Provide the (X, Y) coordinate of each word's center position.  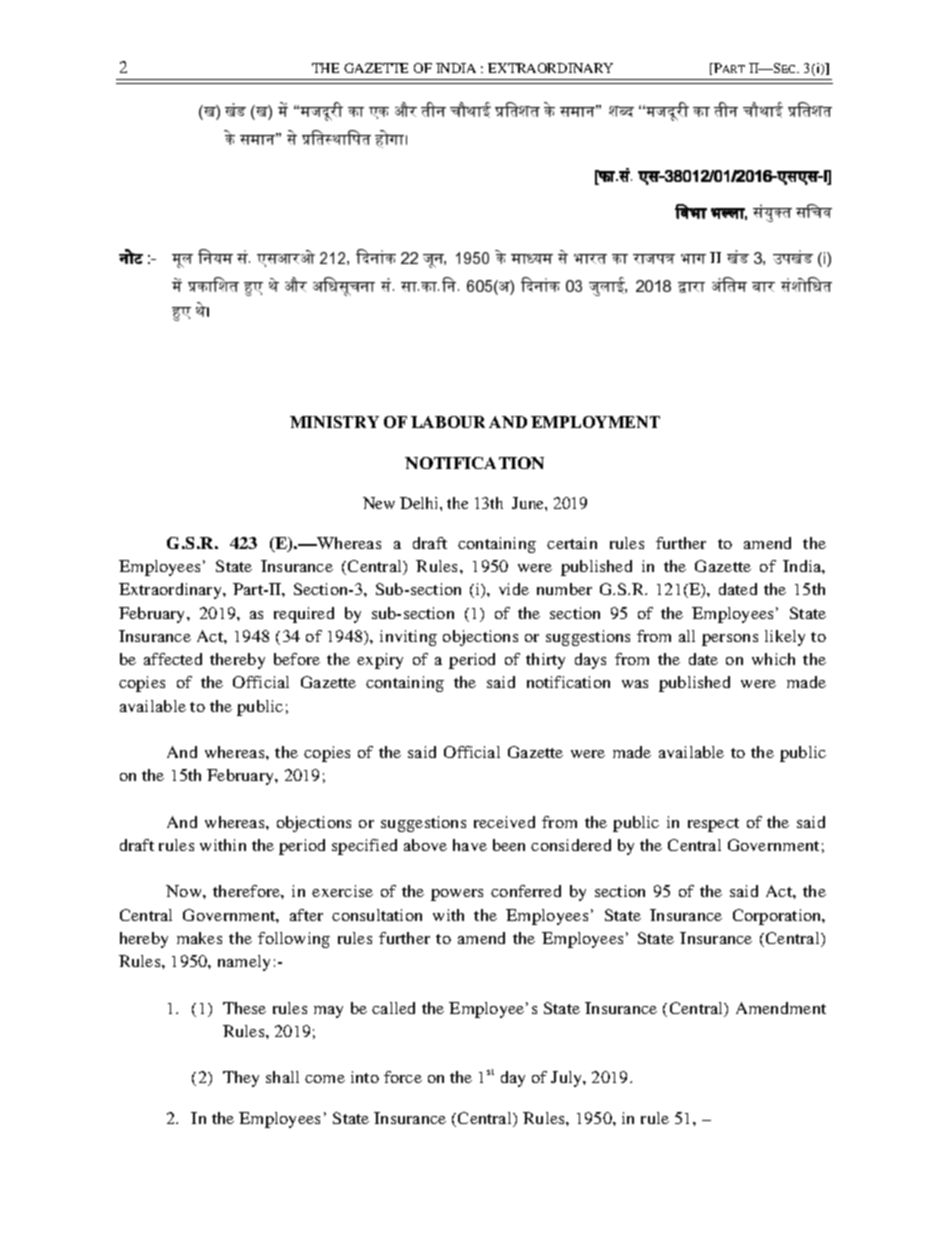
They (241, 1079)
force (403, 1077)
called (393, 1008)
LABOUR (448, 422)
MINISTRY (334, 422)
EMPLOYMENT (595, 422)
